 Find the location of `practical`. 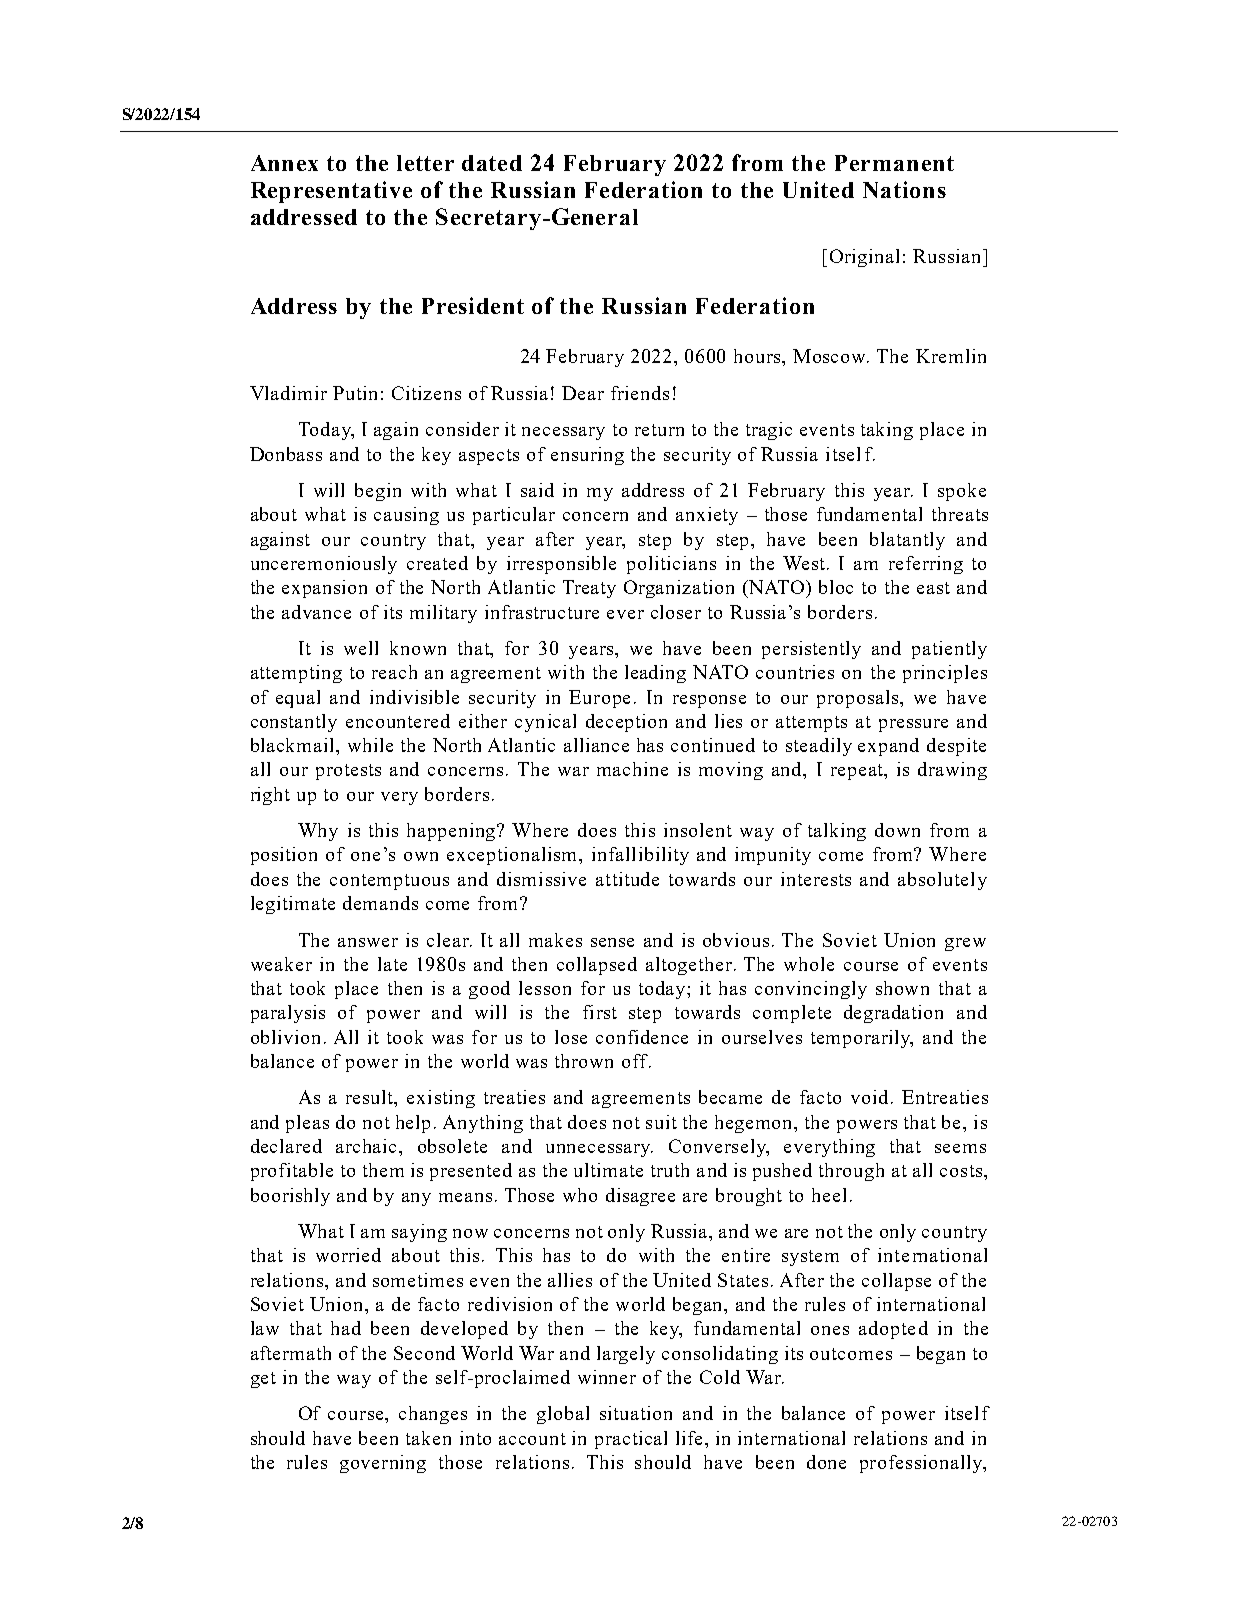

practical is located at coordinates (631, 1440).
